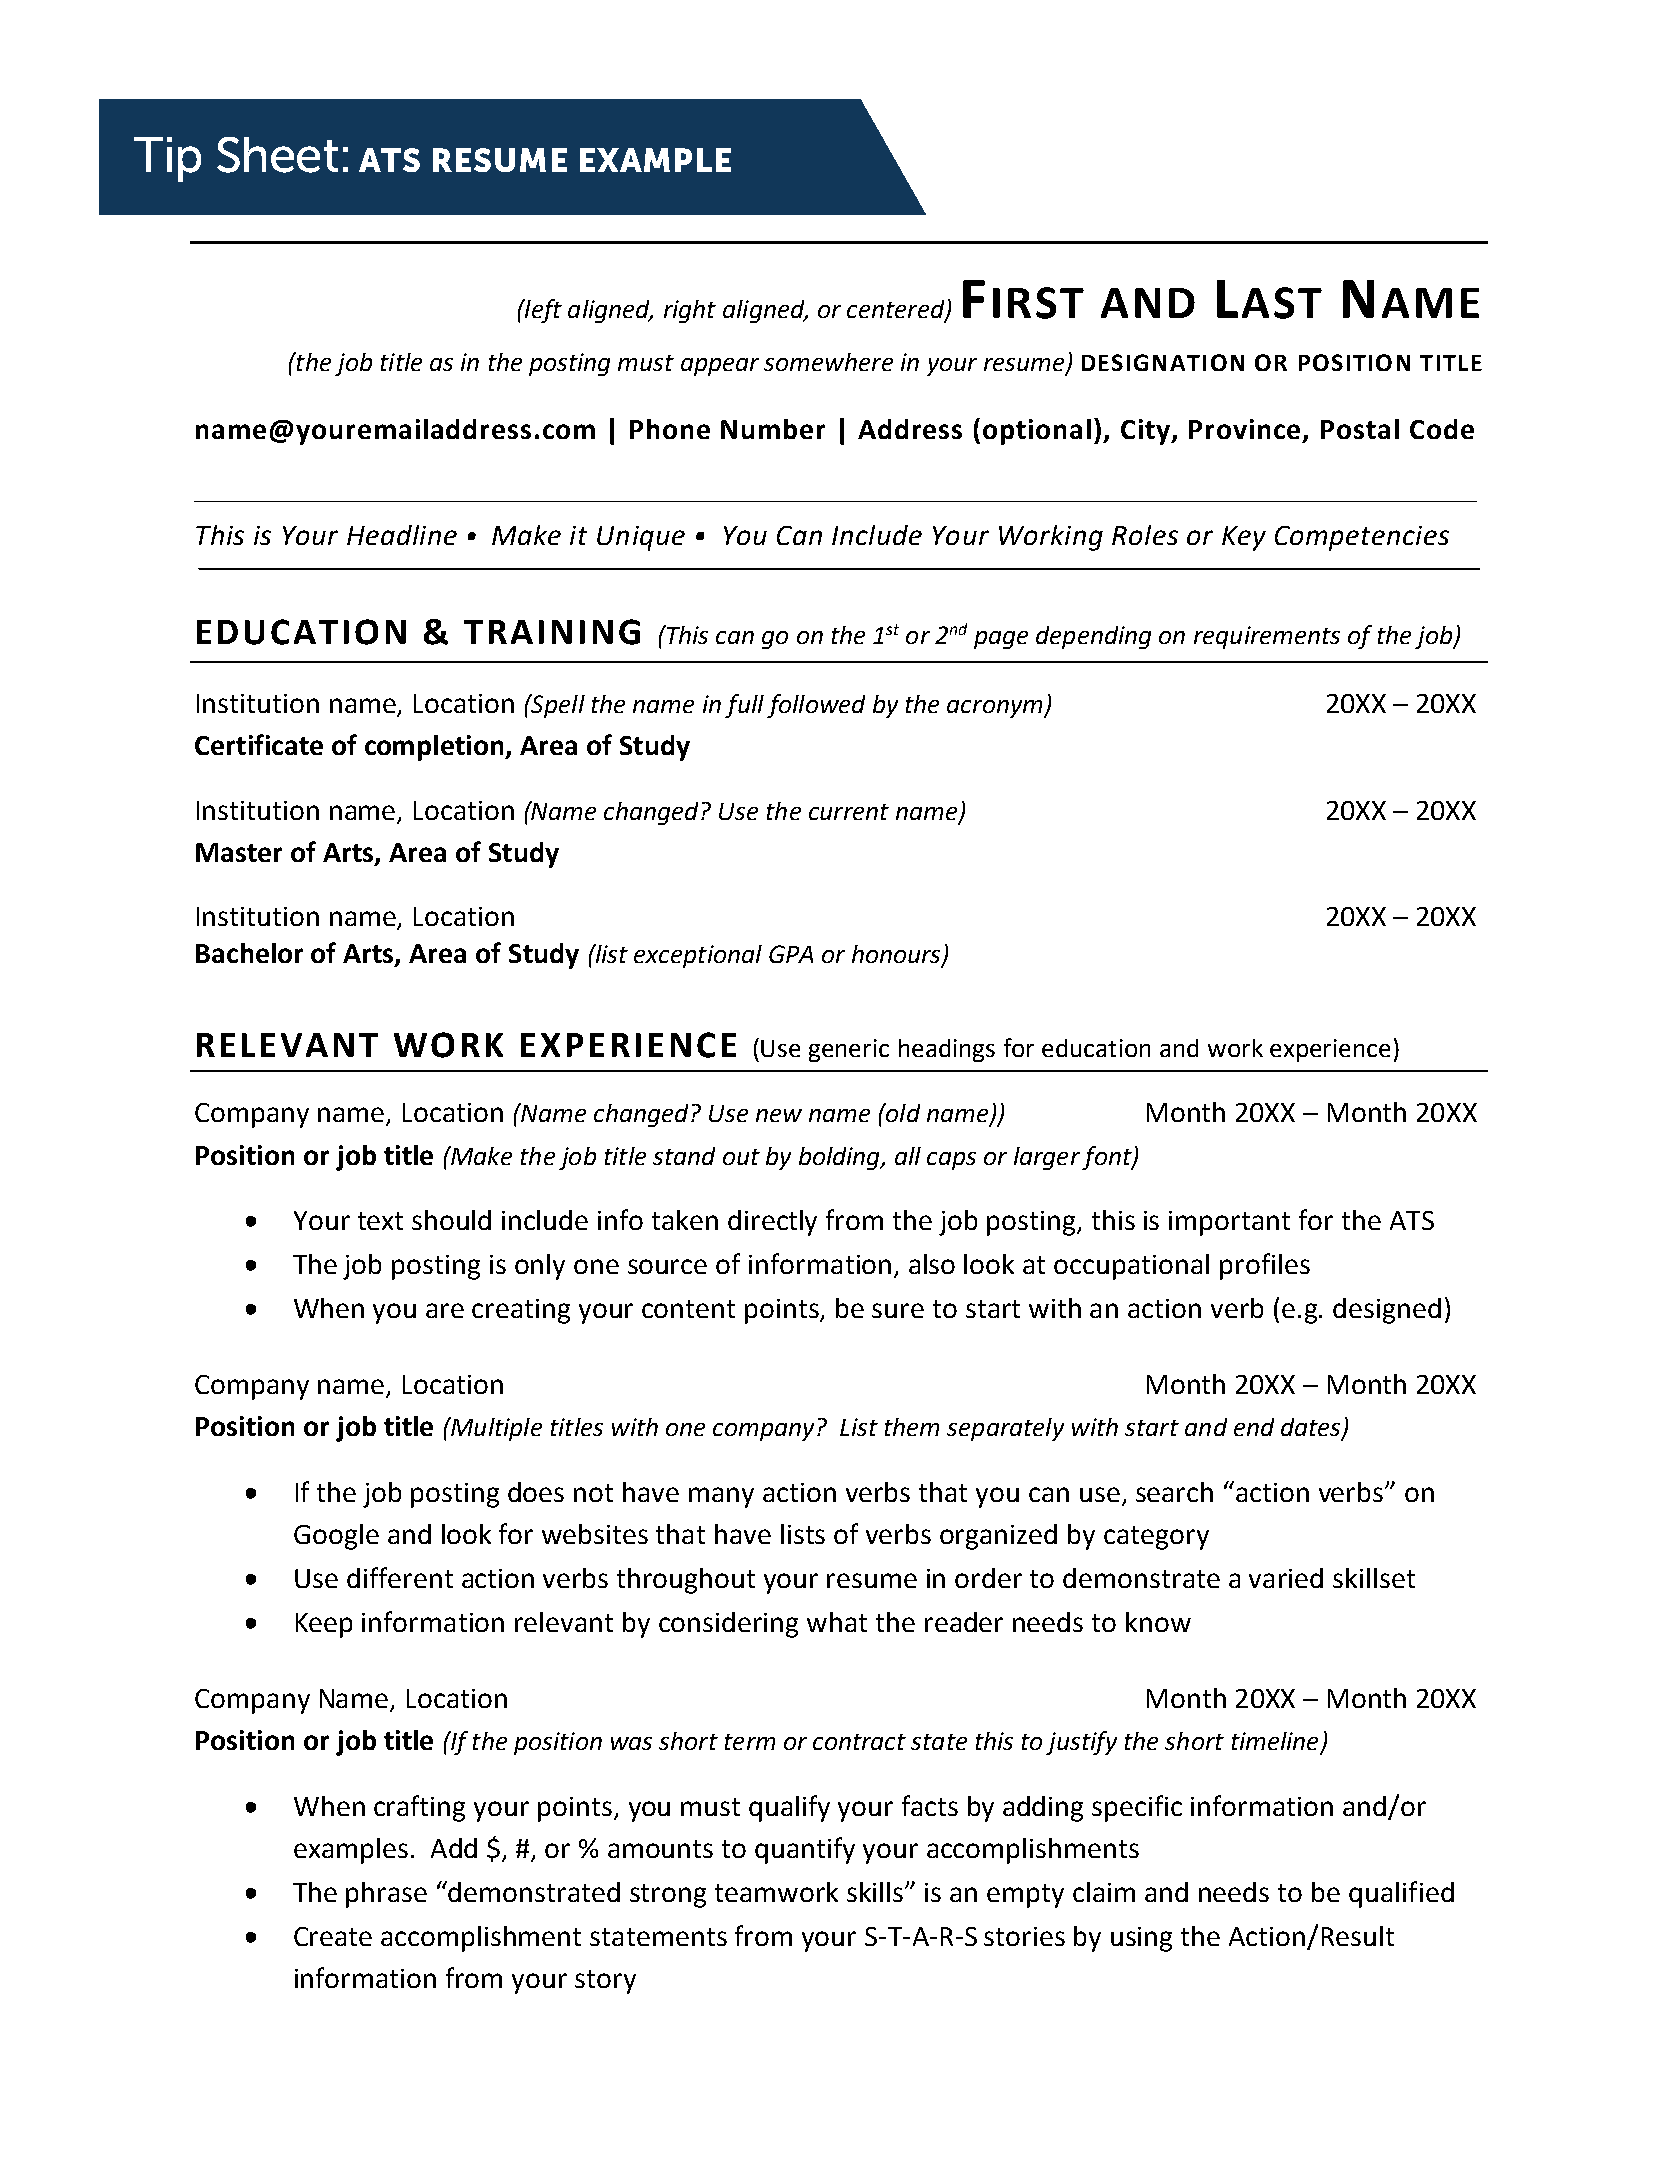  What do you see at coordinates (336, 1537) in the document?
I see `Google` at bounding box center [336, 1537].
